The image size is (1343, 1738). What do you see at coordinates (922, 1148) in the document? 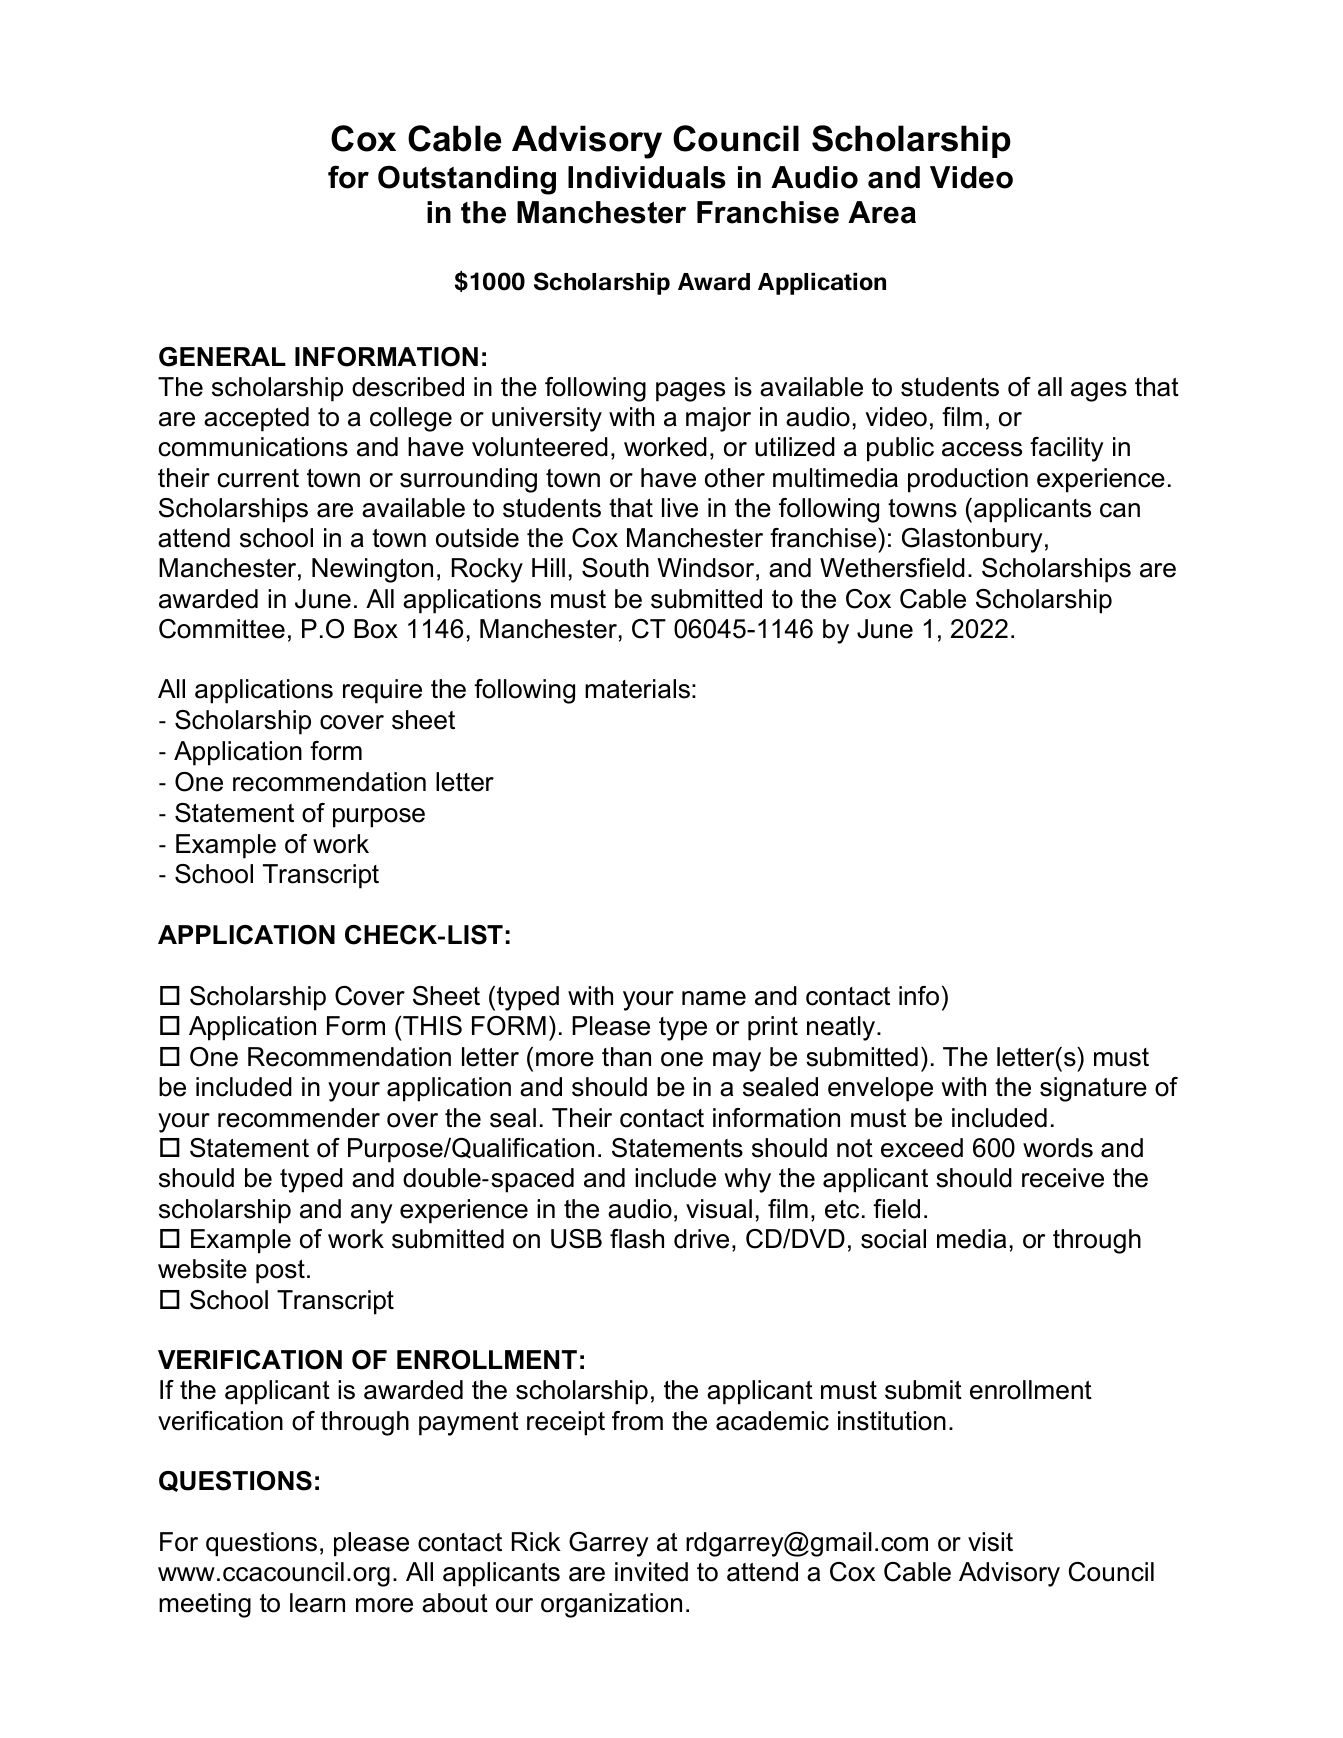
I see `exceed` at bounding box center [922, 1148].
